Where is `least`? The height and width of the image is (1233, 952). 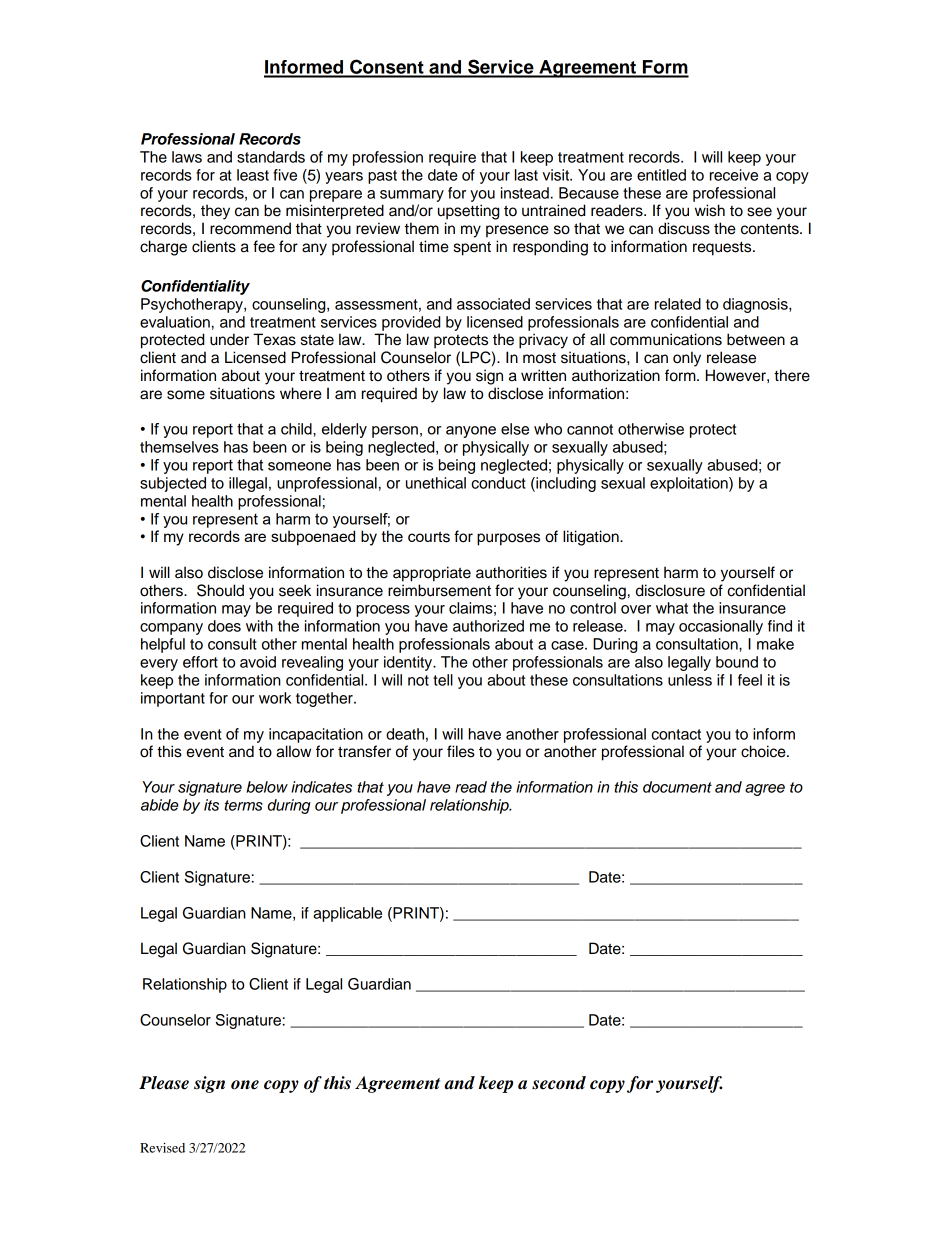 least is located at coordinates (253, 175).
